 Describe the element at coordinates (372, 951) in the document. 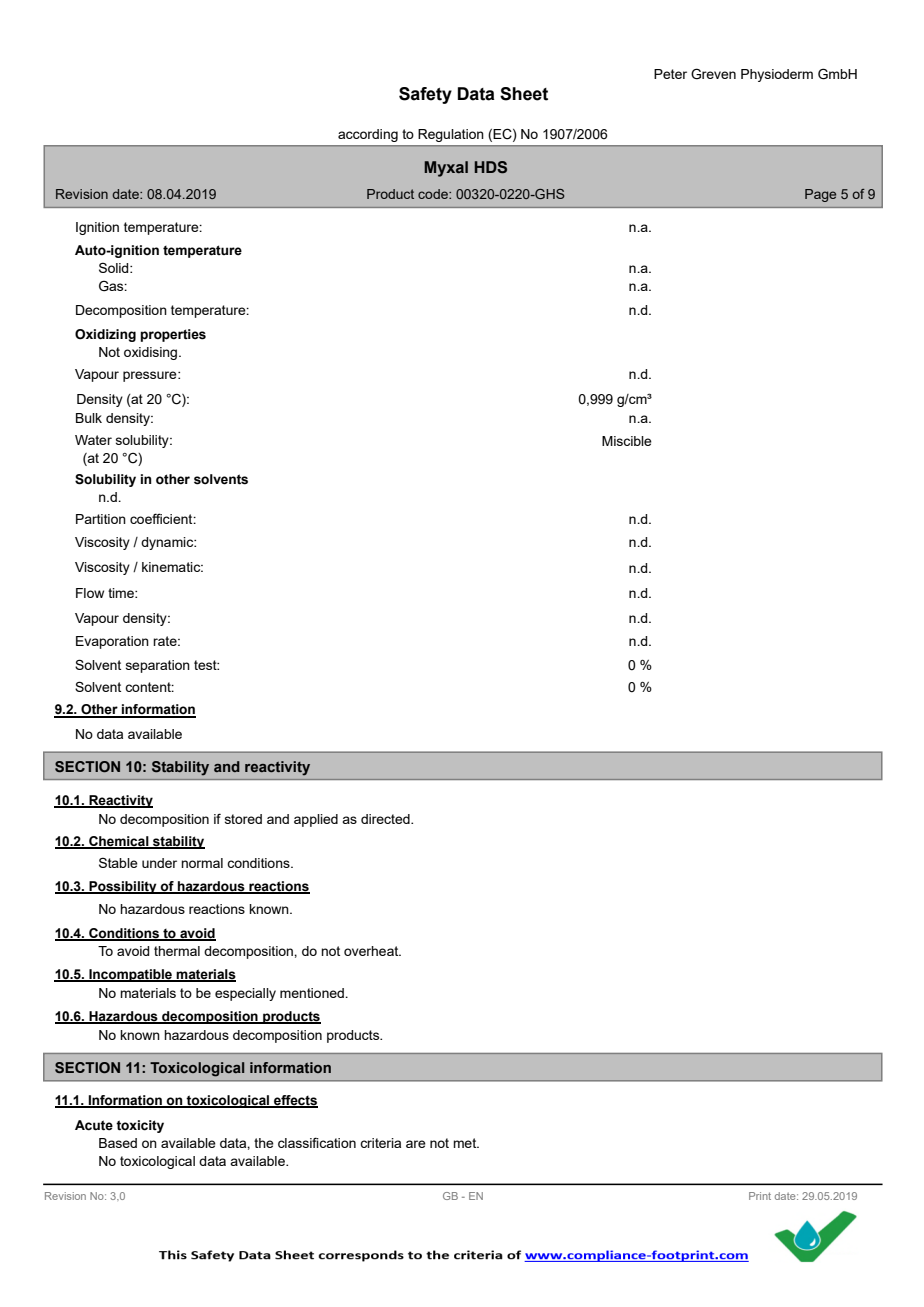

I see `overheat` at that location.
